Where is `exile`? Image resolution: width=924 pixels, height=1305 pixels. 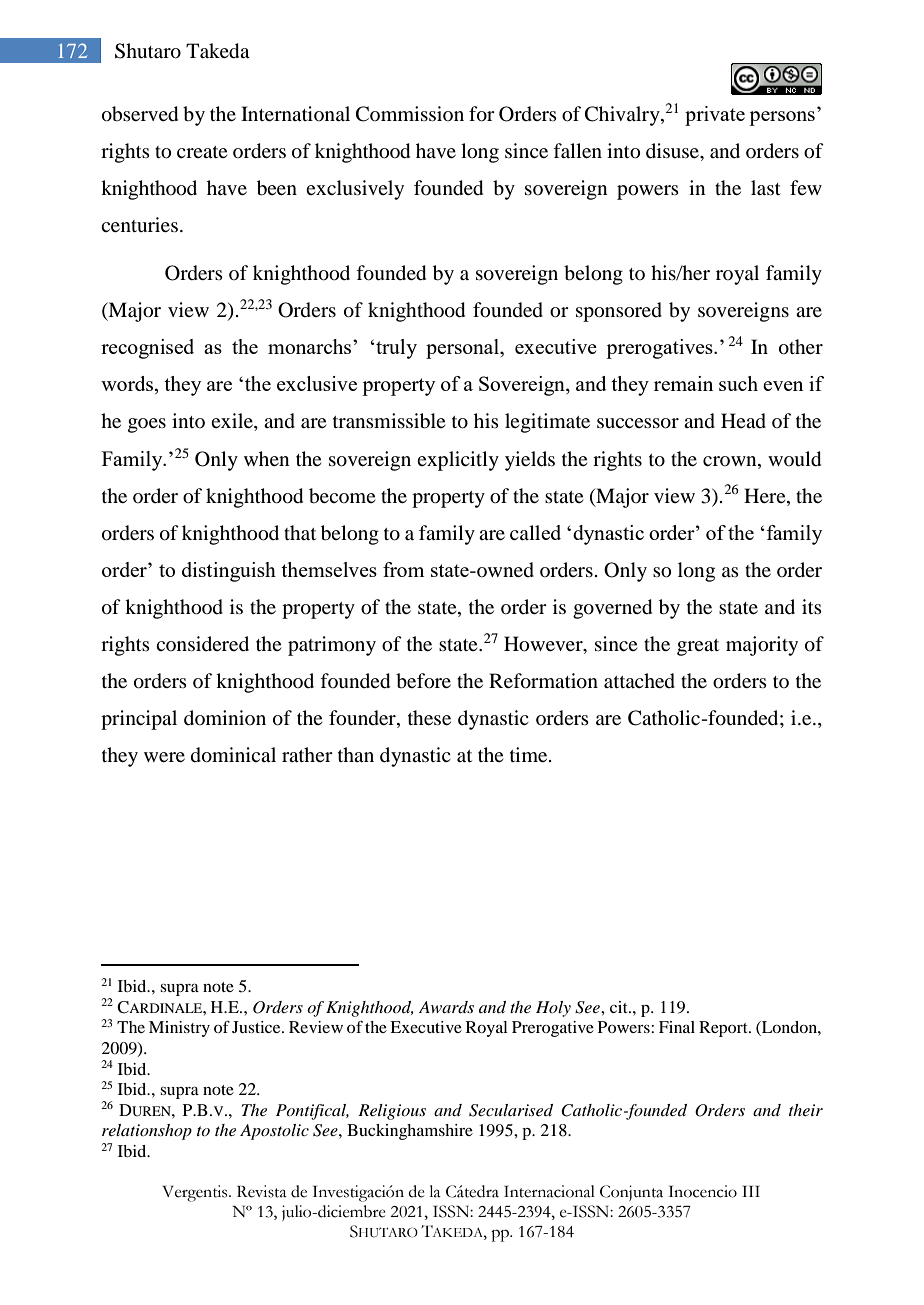 exile is located at coordinates (233, 422).
